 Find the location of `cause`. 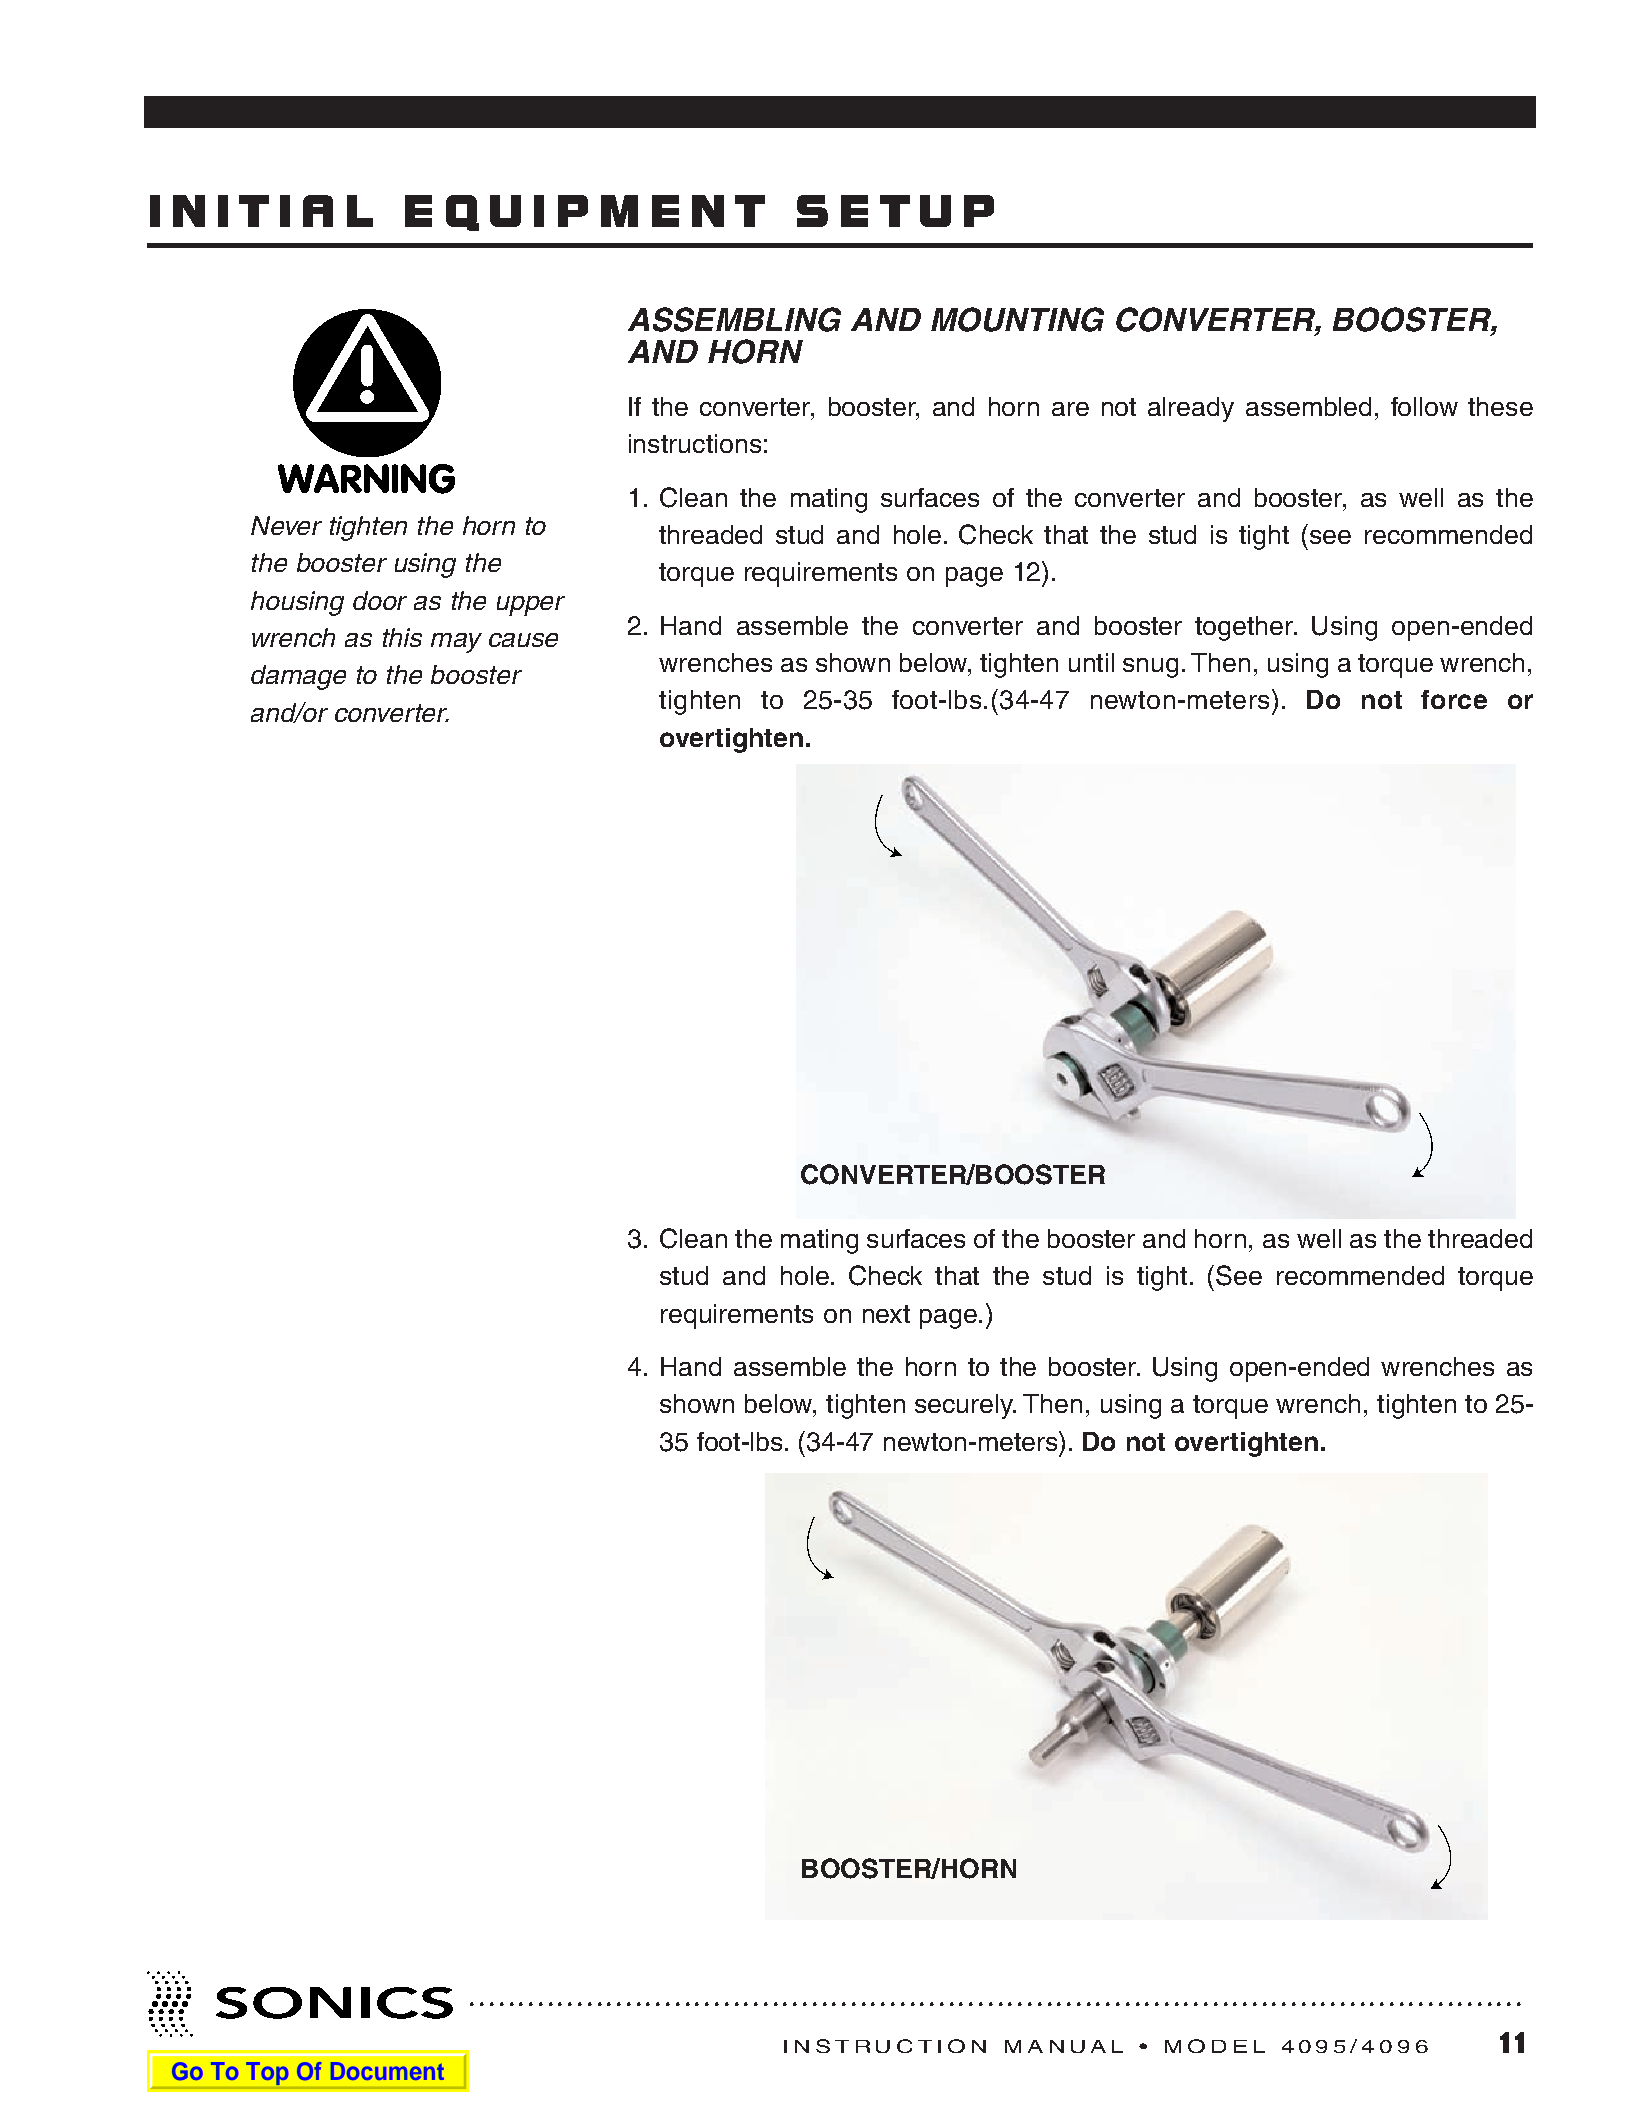

cause is located at coordinates (523, 640).
